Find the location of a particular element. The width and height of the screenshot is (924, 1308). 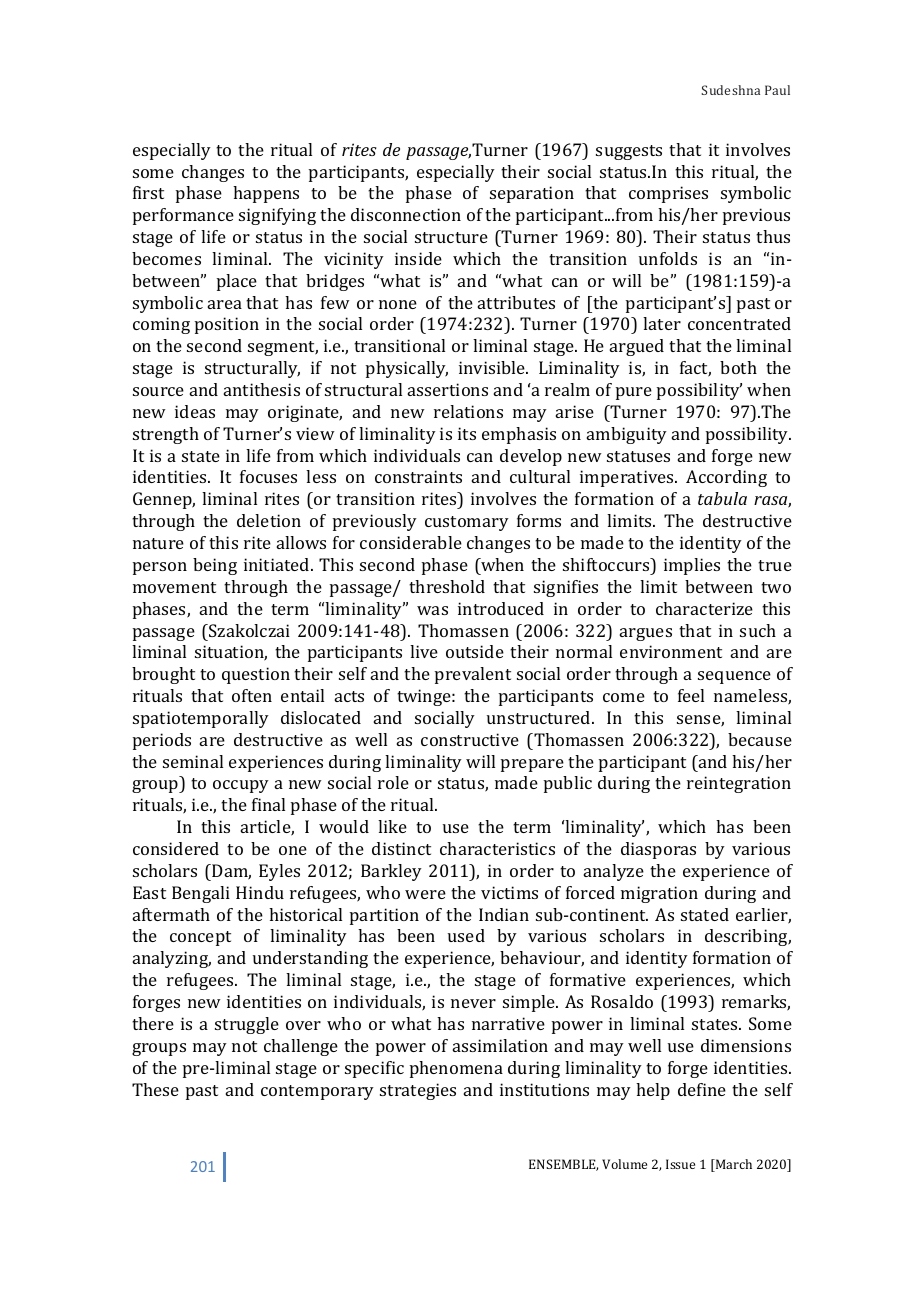

These is located at coordinates (155, 1089).
